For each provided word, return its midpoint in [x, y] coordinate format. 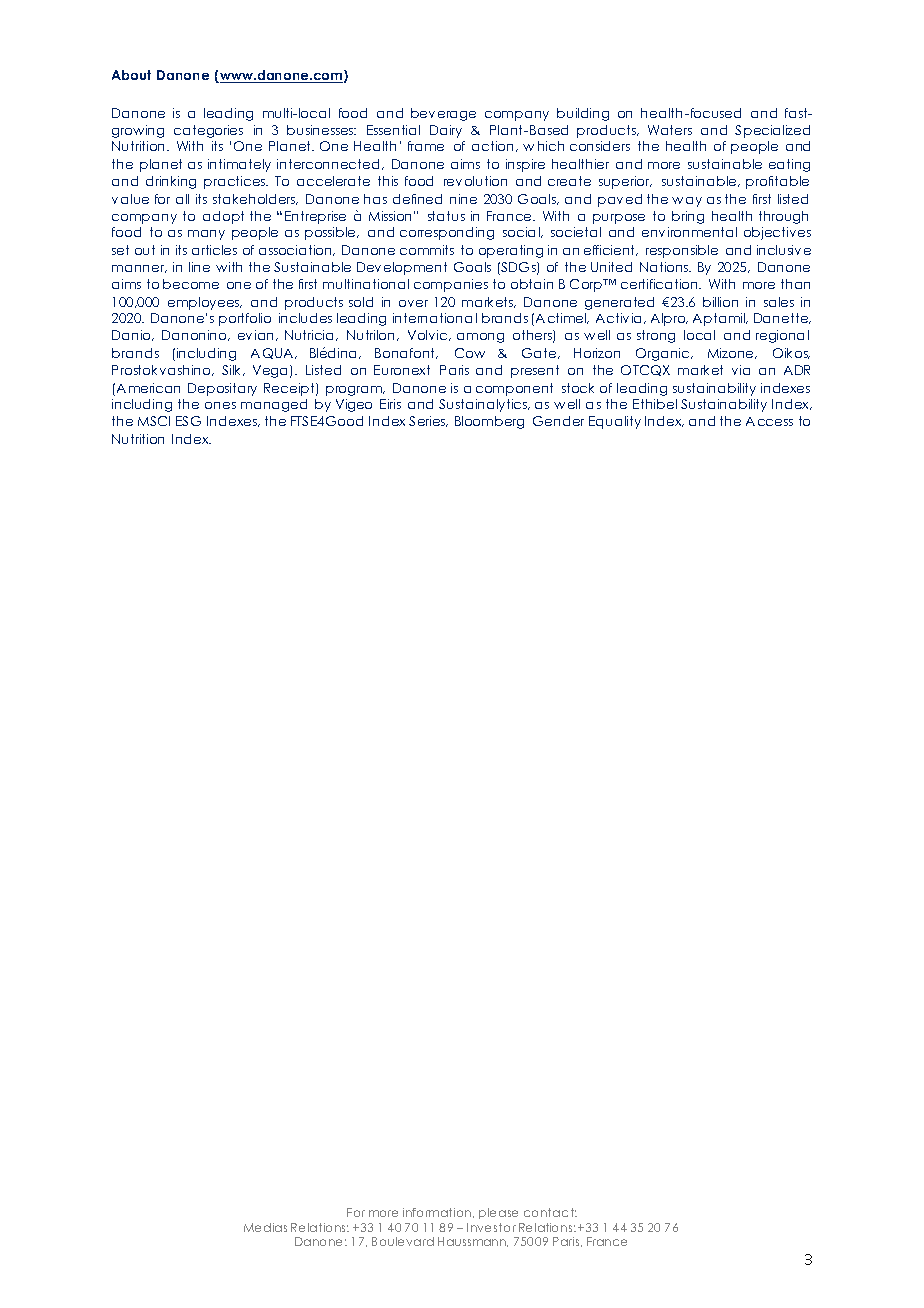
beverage [443, 114]
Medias [265, 1227]
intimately [239, 165]
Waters [670, 130]
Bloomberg [489, 422]
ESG [188, 421]
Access [769, 421]
